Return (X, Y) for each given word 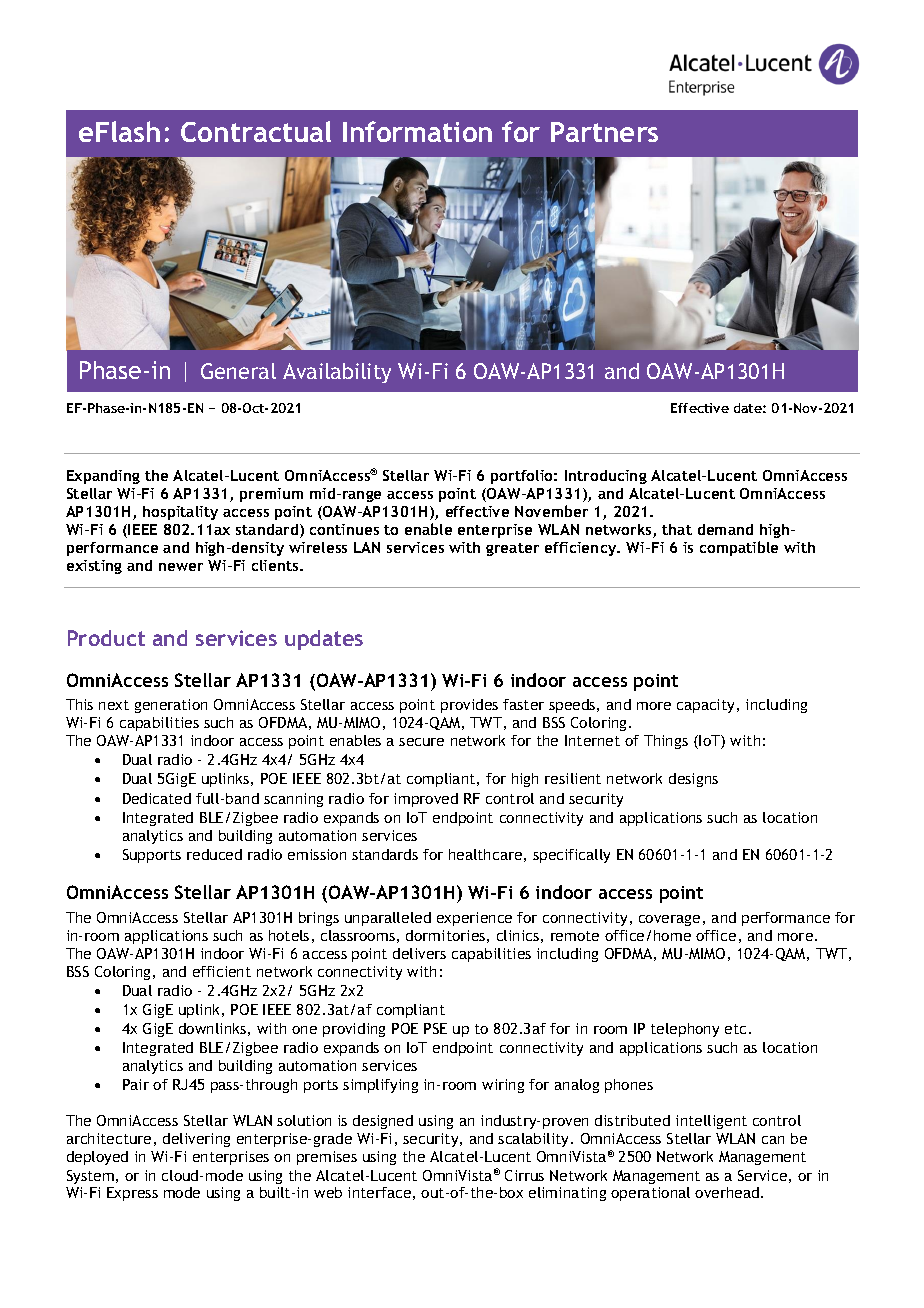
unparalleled (388, 919)
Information (417, 131)
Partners (604, 132)
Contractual (256, 131)
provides (469, 706)
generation (171, 706)
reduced (214, 854)
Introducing (606, 477)
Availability (337, 373)
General (238, 371)
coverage (669, 920)
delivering (196, 1140)
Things (666, 742)
